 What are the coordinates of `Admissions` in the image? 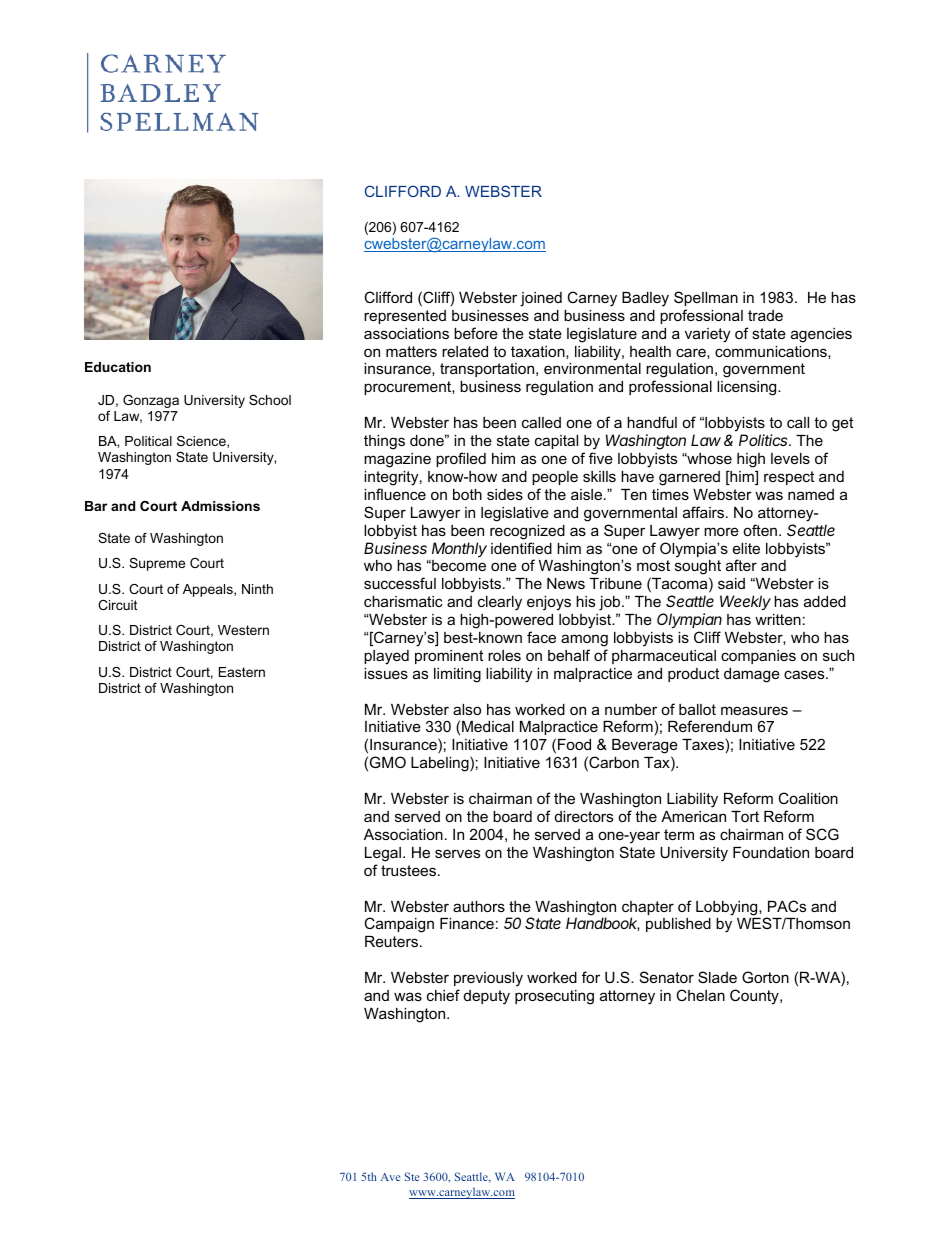 It's located at (220, 506).
